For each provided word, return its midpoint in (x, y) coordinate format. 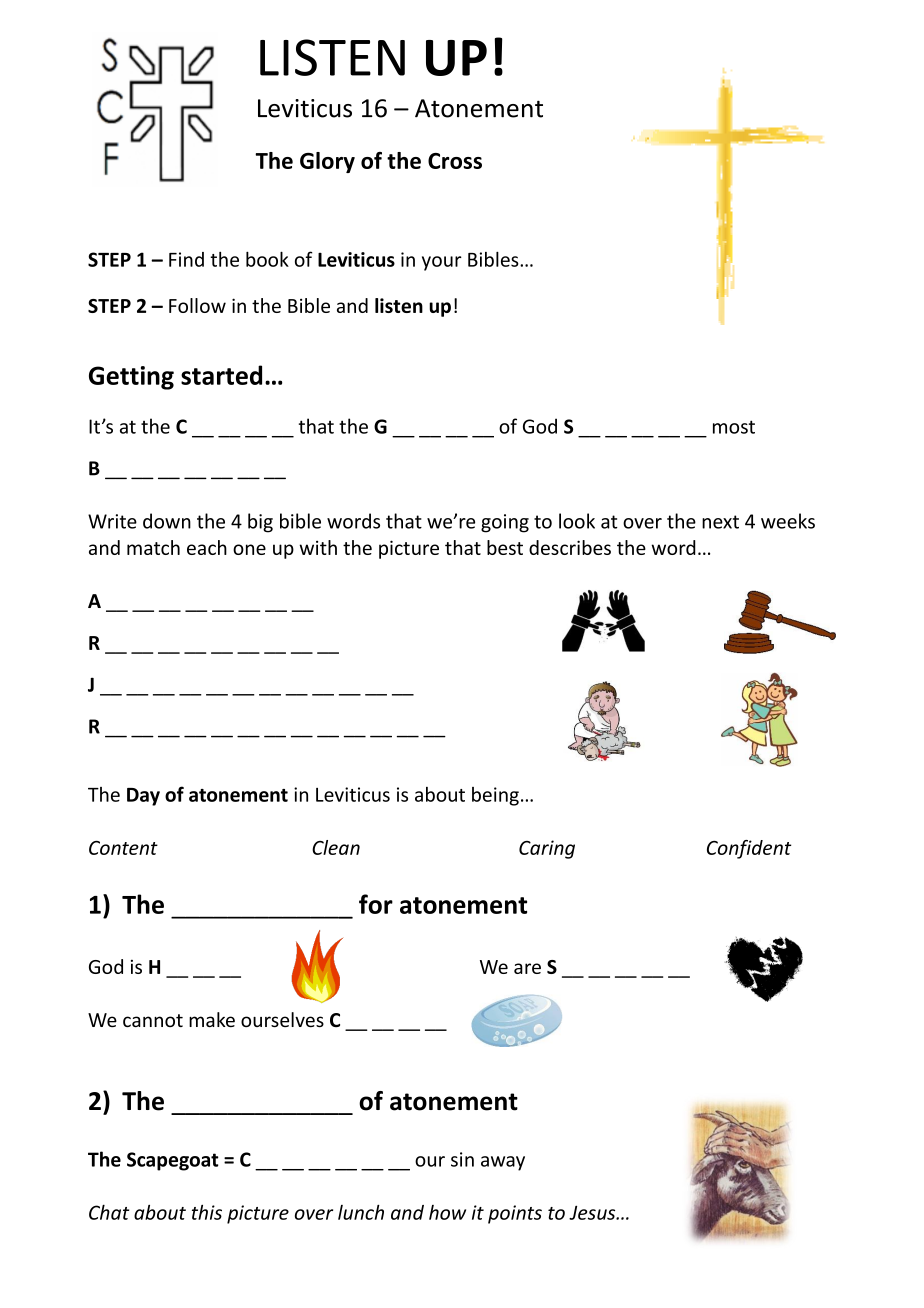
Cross (455, 161)
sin (462, 1159)
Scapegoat (173, 1161)
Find (186, 259)
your (442, 263)
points (515, 1214)
